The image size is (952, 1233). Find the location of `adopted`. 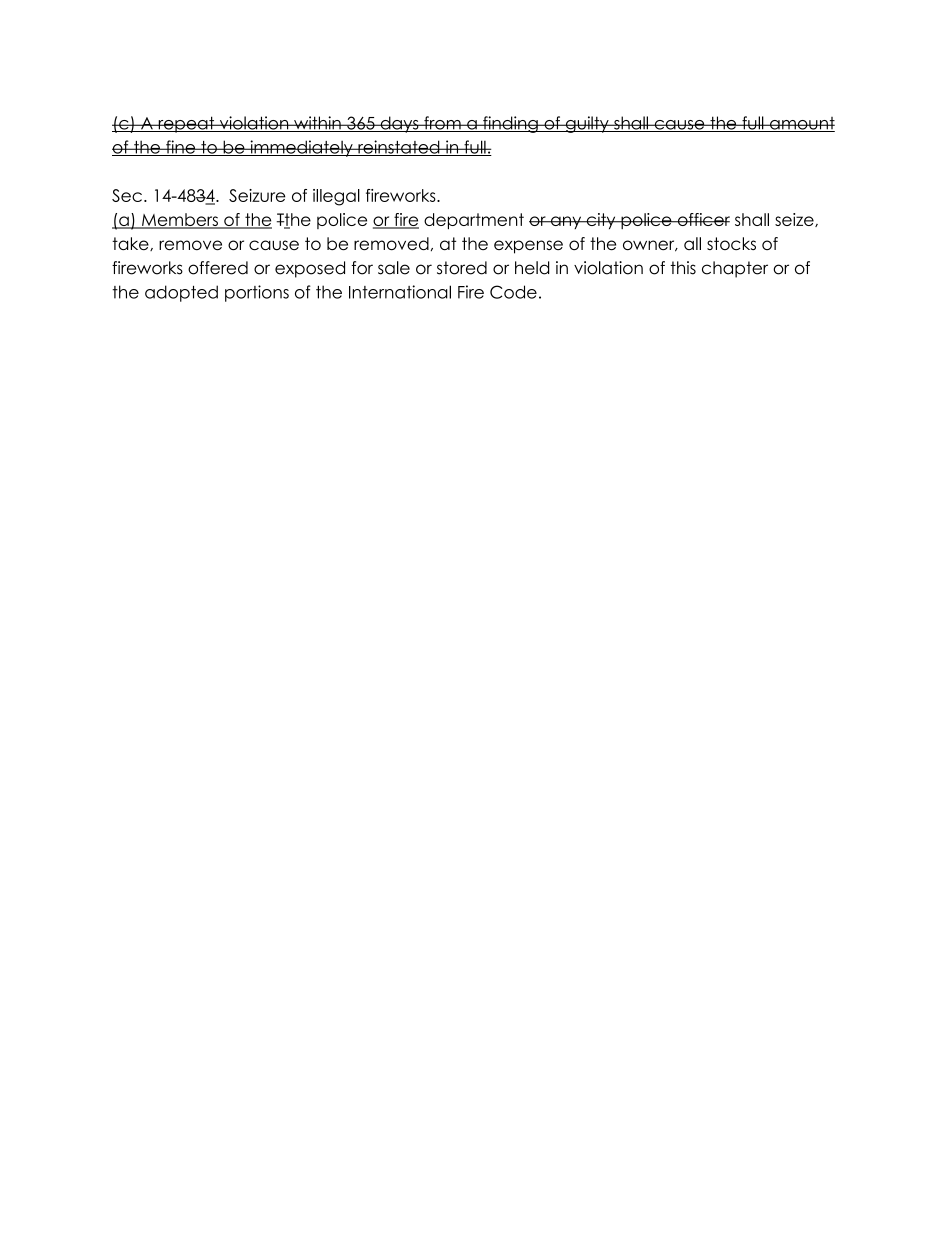

adopted is located at coordinates (181, 293).
